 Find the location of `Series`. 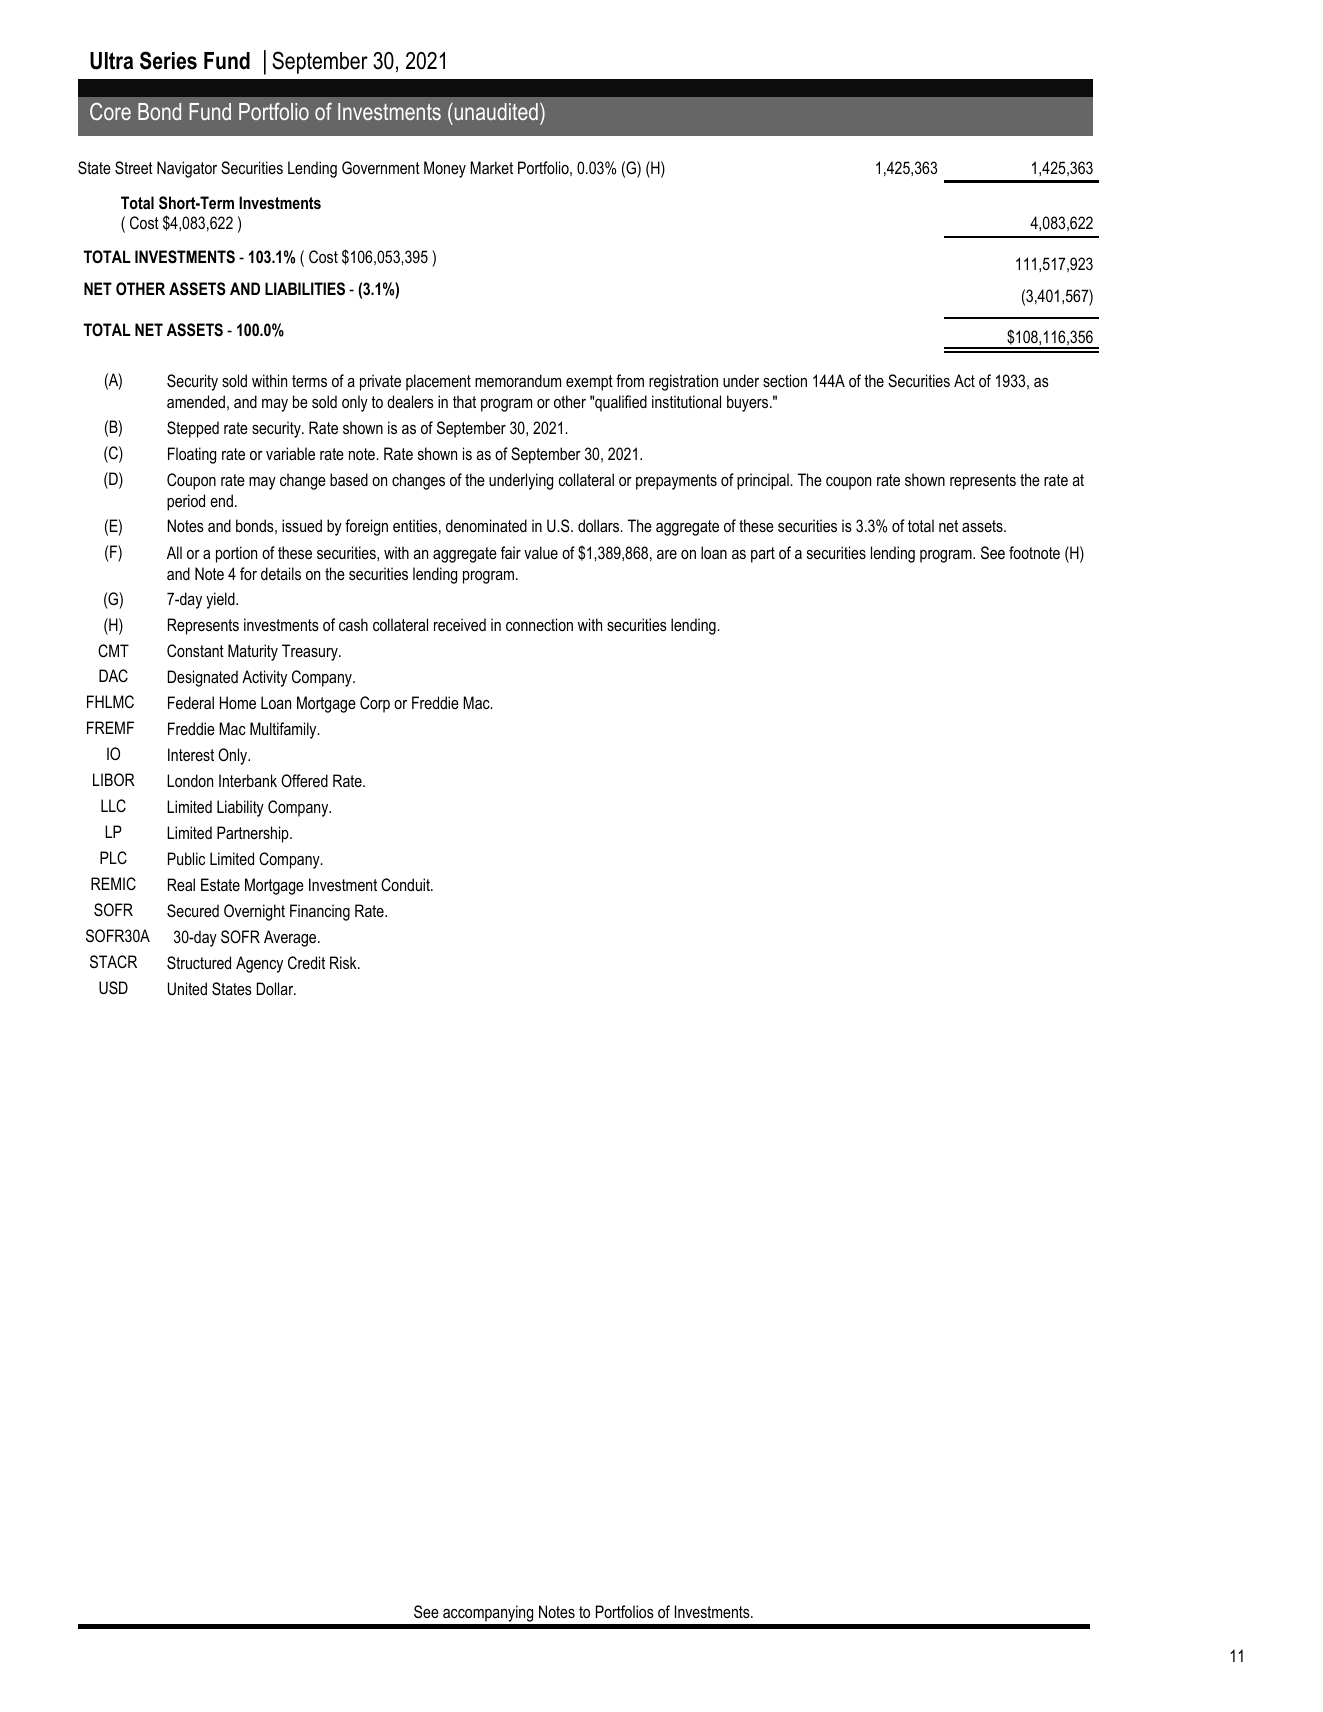

Series is located at coordinates (168, 60).
